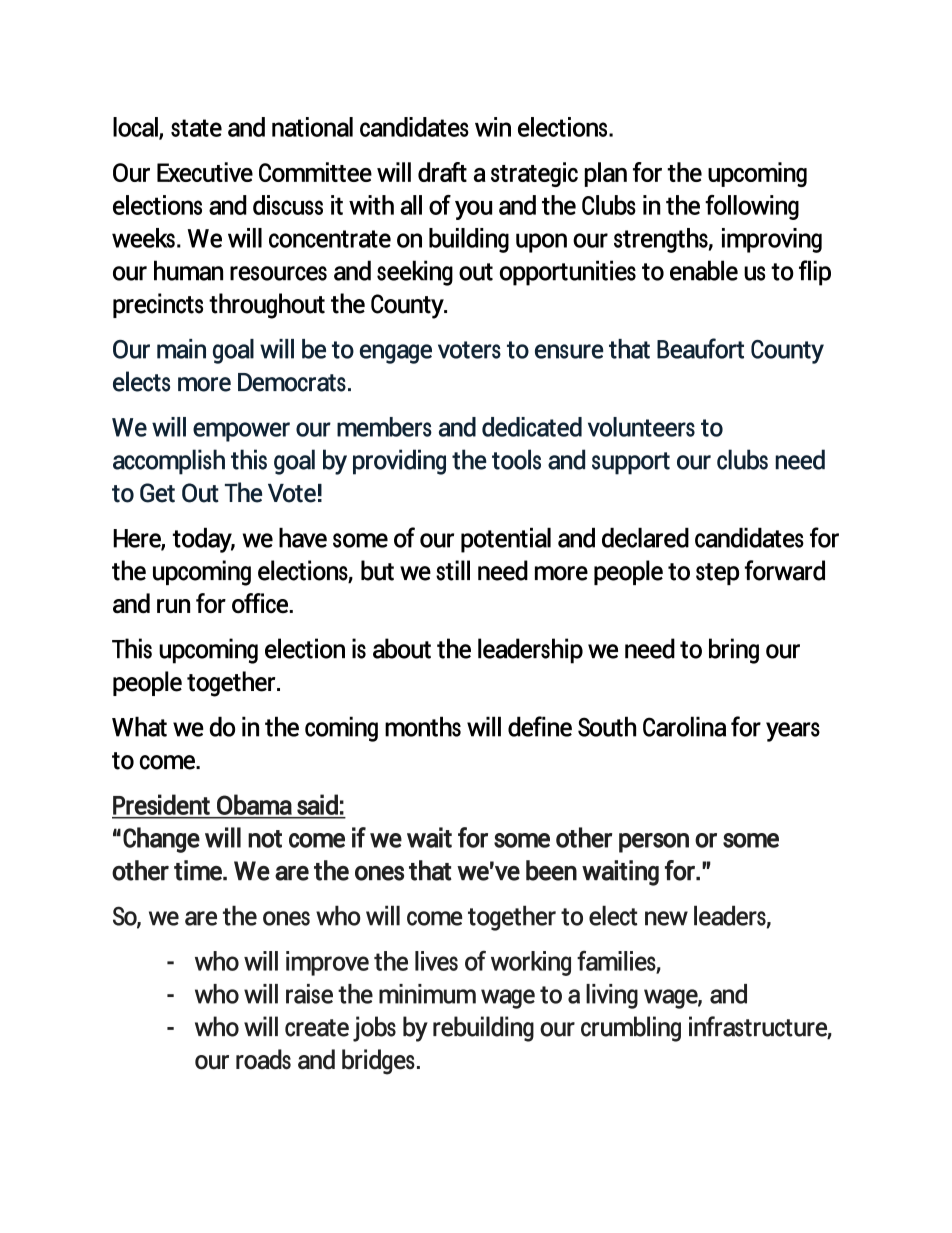 The image size is (952, 1233). I want to click on roads, so click(263, 1059).
